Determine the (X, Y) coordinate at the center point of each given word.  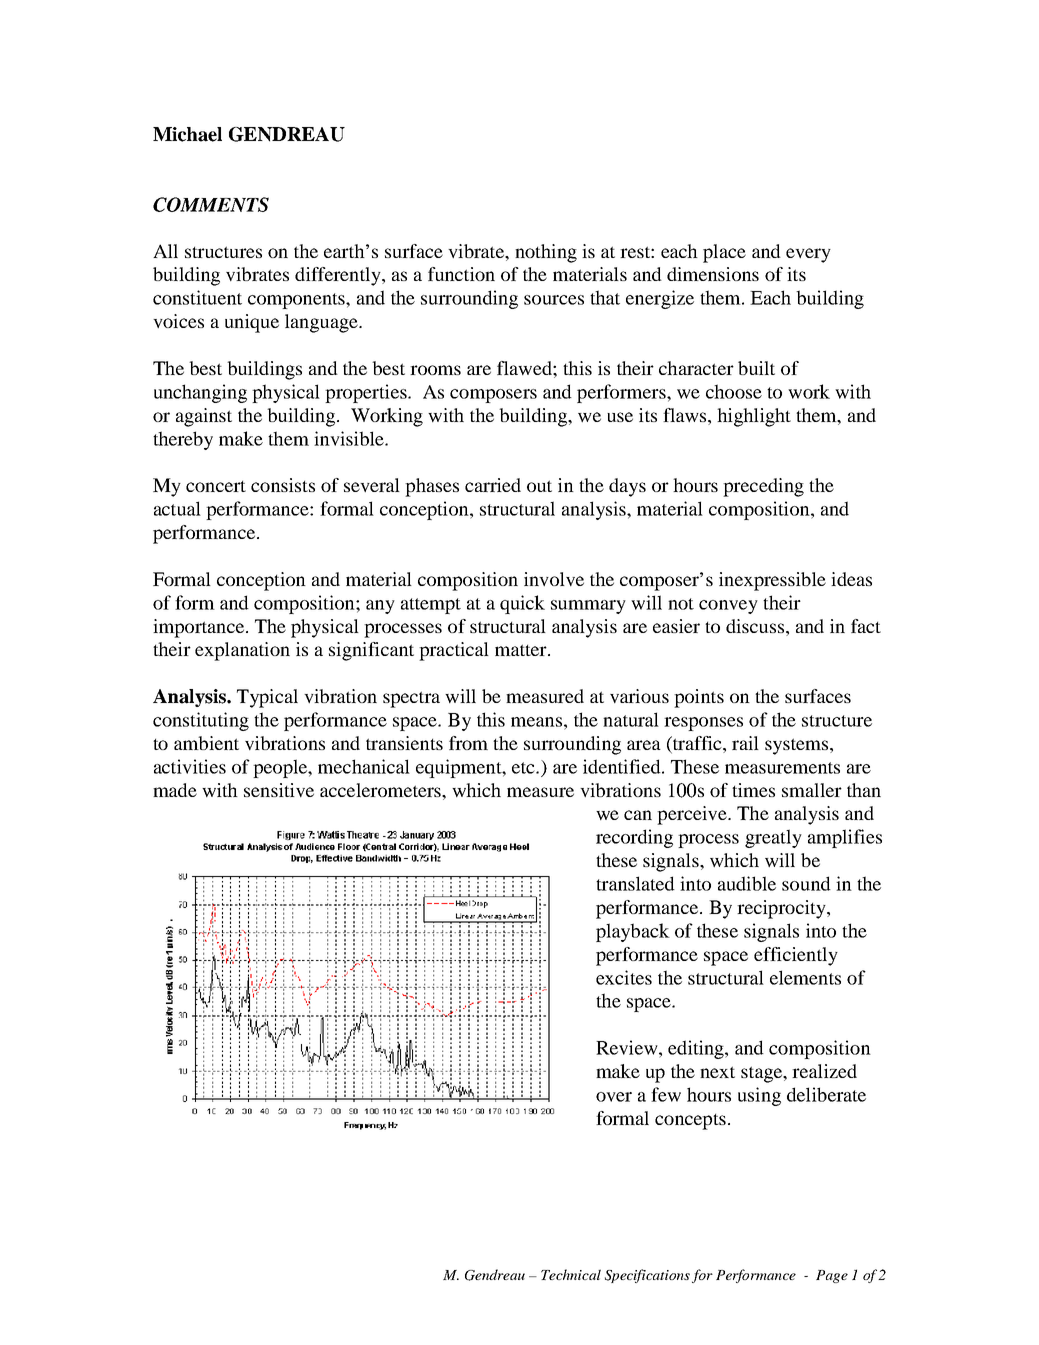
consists (283, 485)
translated (635, 883)
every (808, 255)
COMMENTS (211, 204)
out (539, 486)
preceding (763, 487)
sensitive (279, 790)
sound (806, 883)
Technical (571, 1274)
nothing (546, 253)
